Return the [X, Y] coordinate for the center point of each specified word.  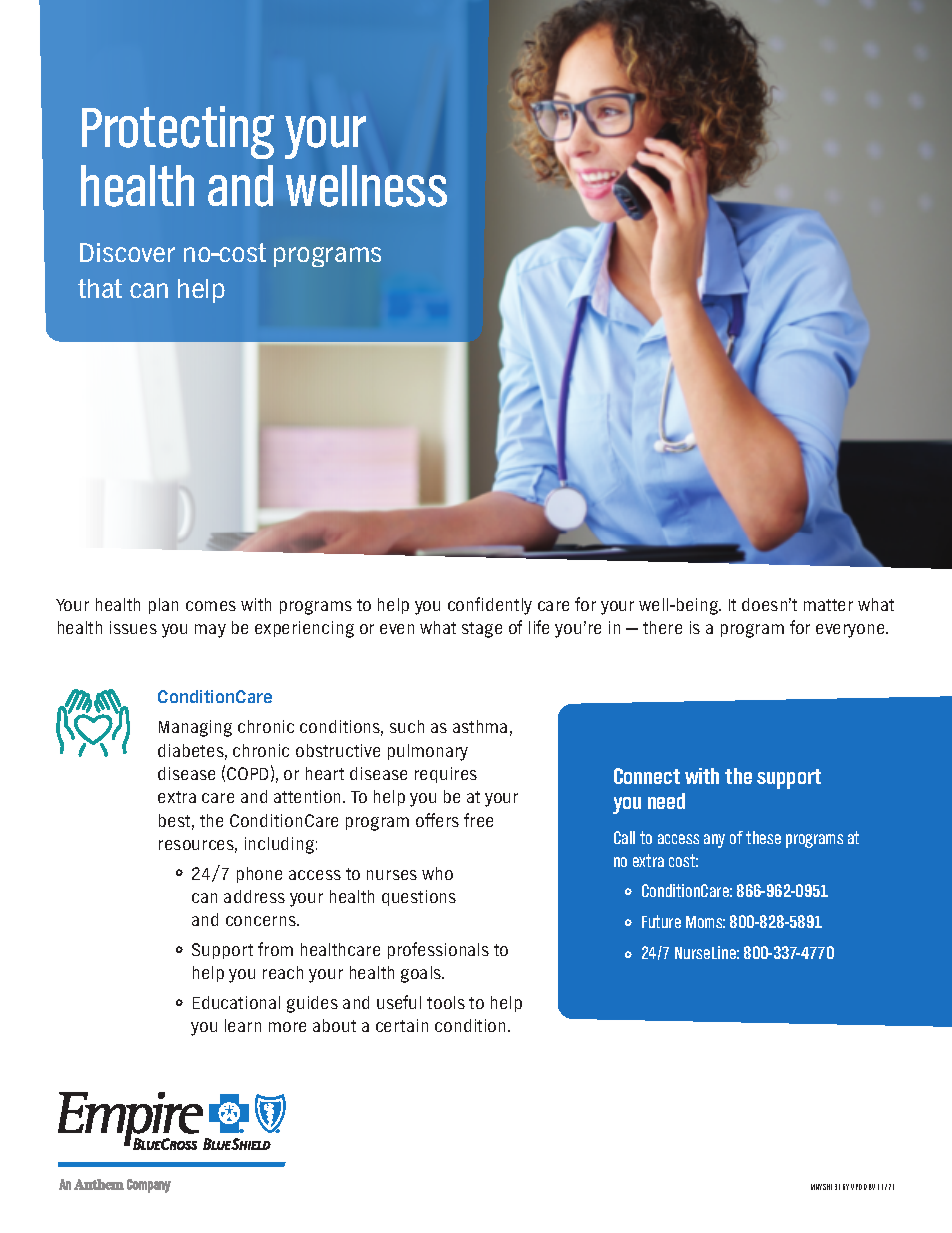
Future [661, 921]
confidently [490, 606]
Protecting [178, 132]
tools [446, 1002]
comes [211, 606]
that [100, 288]
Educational [236, 1002]
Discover [127, 252]
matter [828, 605]
